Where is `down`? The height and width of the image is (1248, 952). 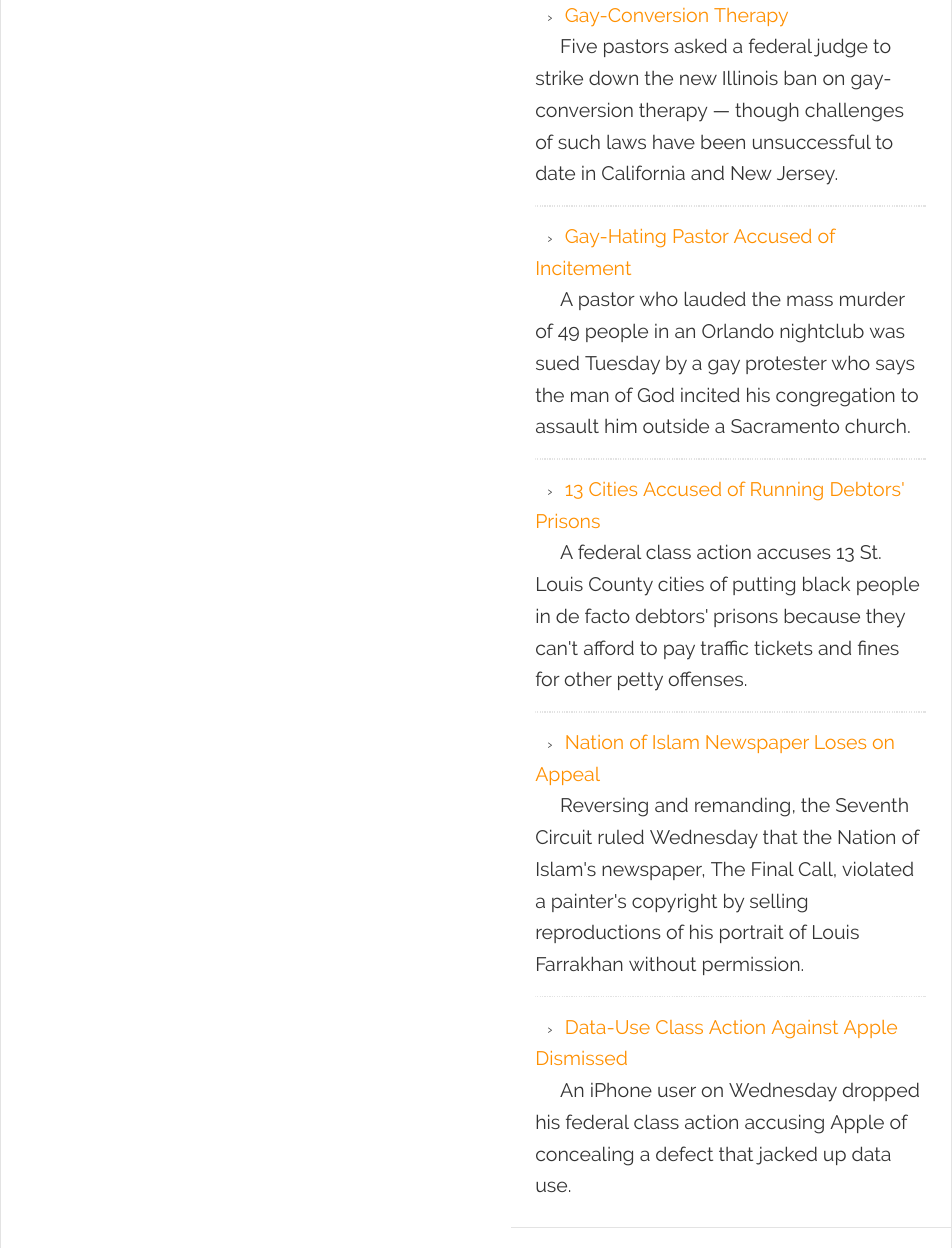 down is located at coordinates (613, 77).
